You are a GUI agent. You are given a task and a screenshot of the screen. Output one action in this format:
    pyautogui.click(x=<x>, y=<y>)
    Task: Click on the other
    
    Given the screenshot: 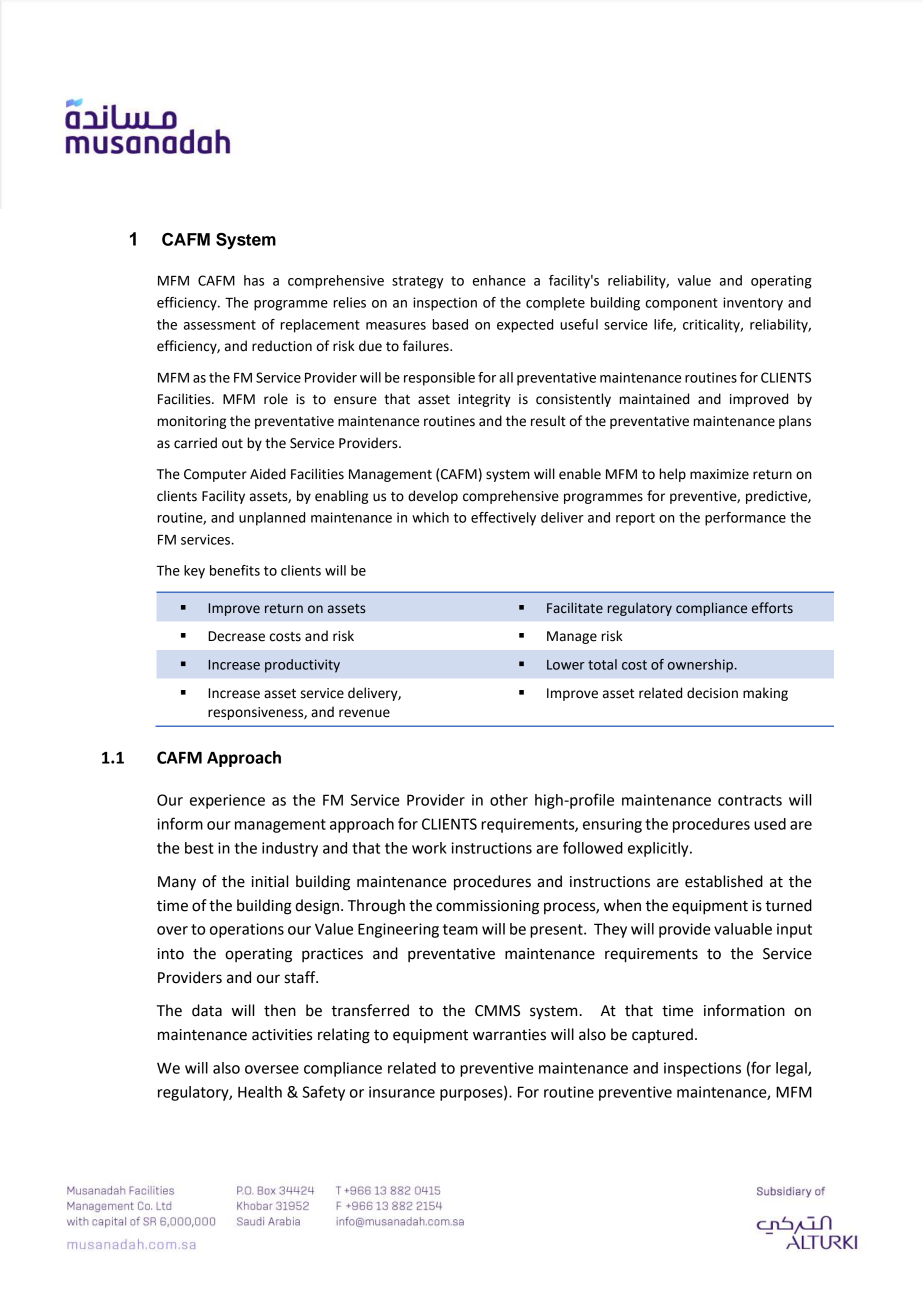 What is the action you would take?
    pyautogui.click(x=509, y=800)
